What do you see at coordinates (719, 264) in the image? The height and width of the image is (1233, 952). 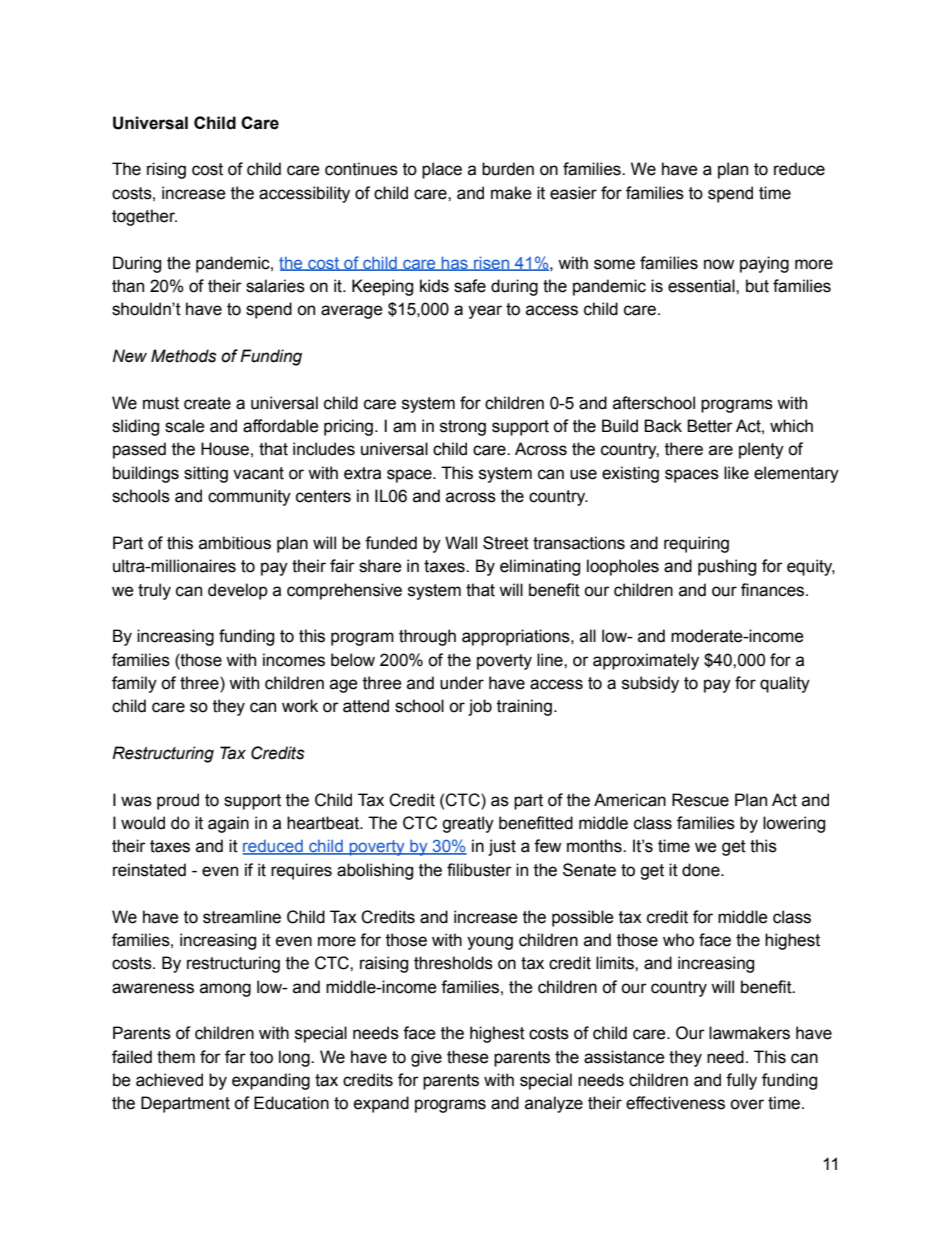 I see `now` at bounding box center [719, 264].
